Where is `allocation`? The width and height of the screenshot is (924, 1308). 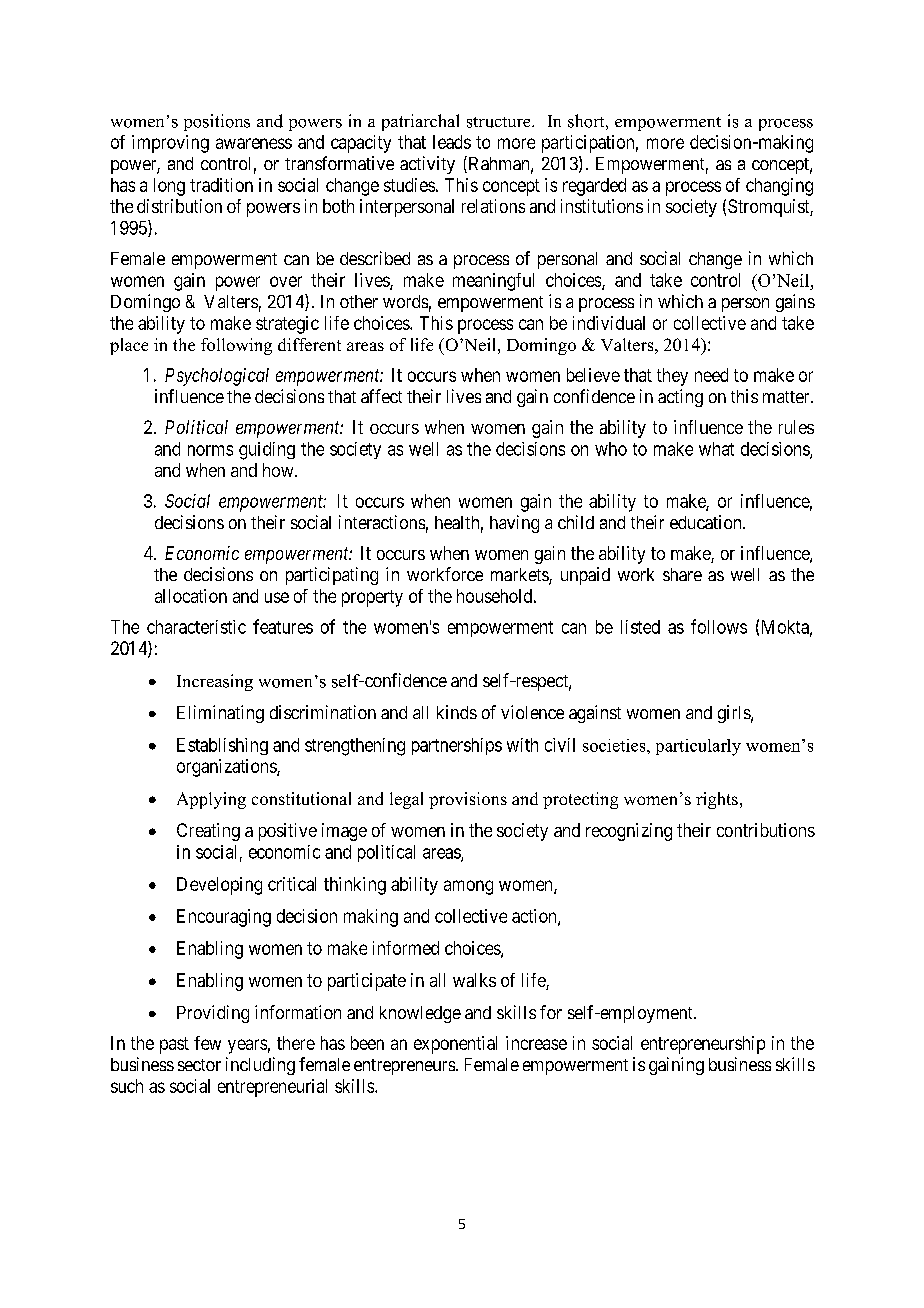 allocation is located at coordinates (191, 596).
